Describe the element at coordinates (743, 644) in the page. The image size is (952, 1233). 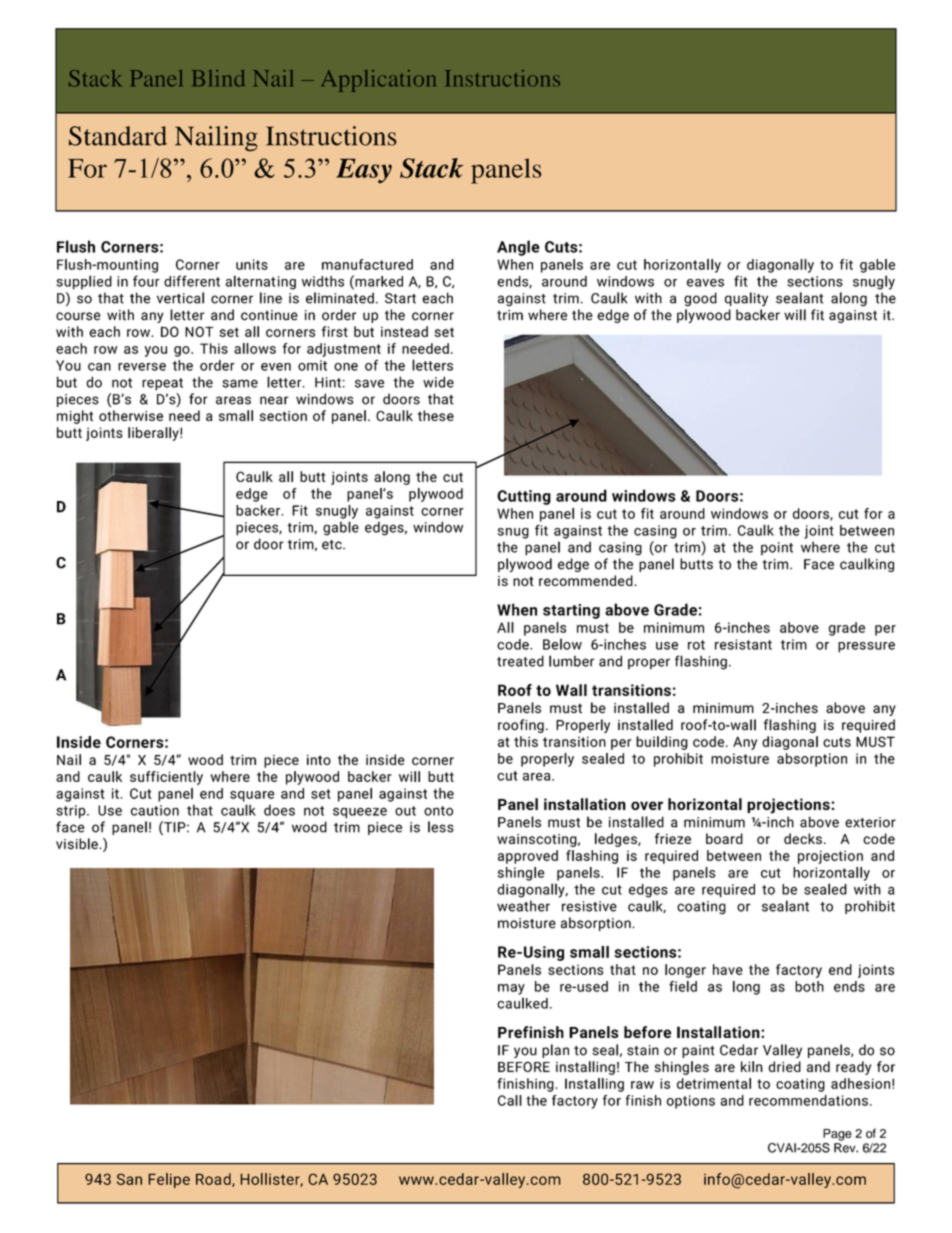
I see `resistant` at that location.
